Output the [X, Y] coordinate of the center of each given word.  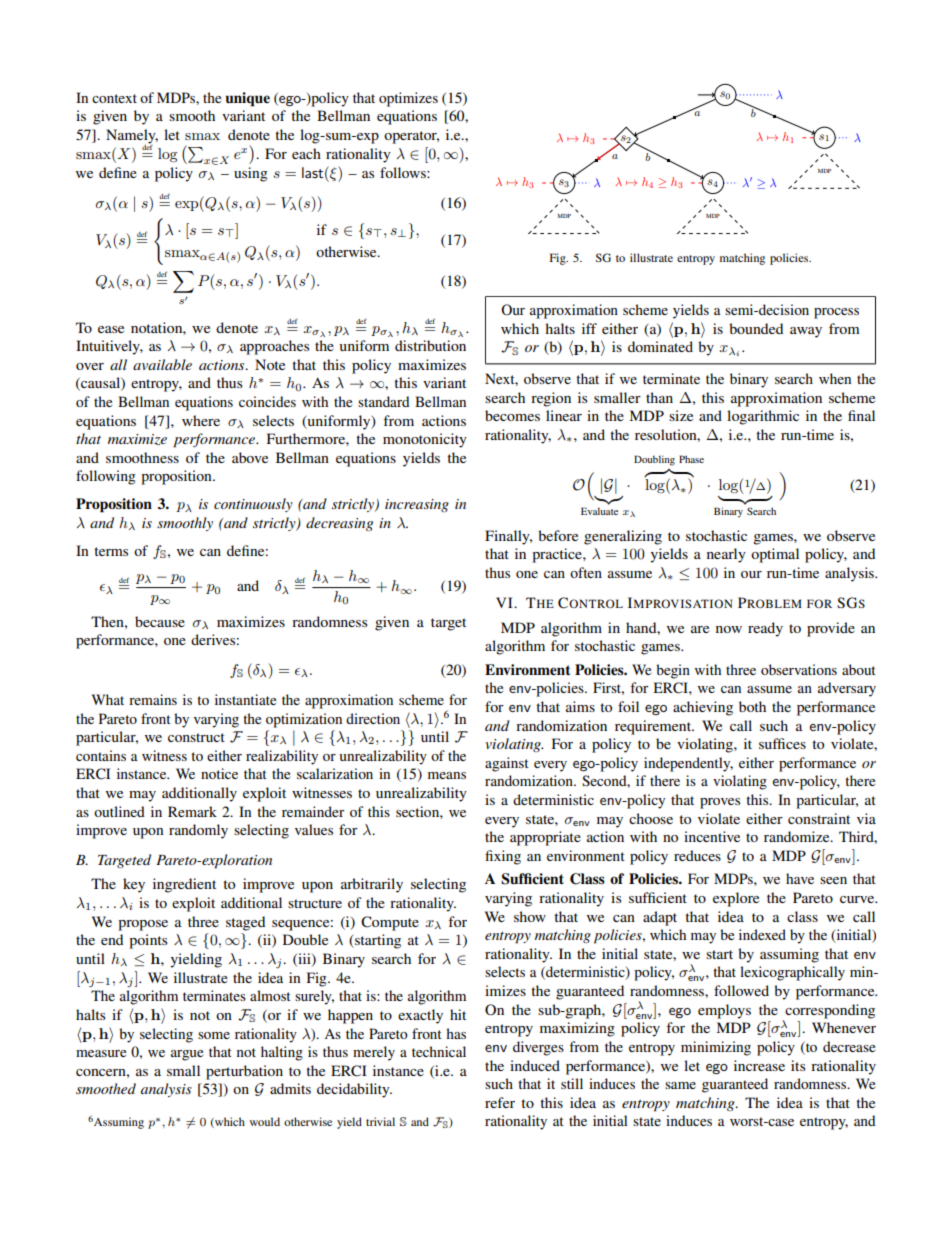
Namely [132, 137]
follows [404, 172]
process [836, 313]
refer [500, 1102]
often [586, 572]
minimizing [716, 1048]
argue [187, 1055]
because [160, 621]
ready [765, 629]
